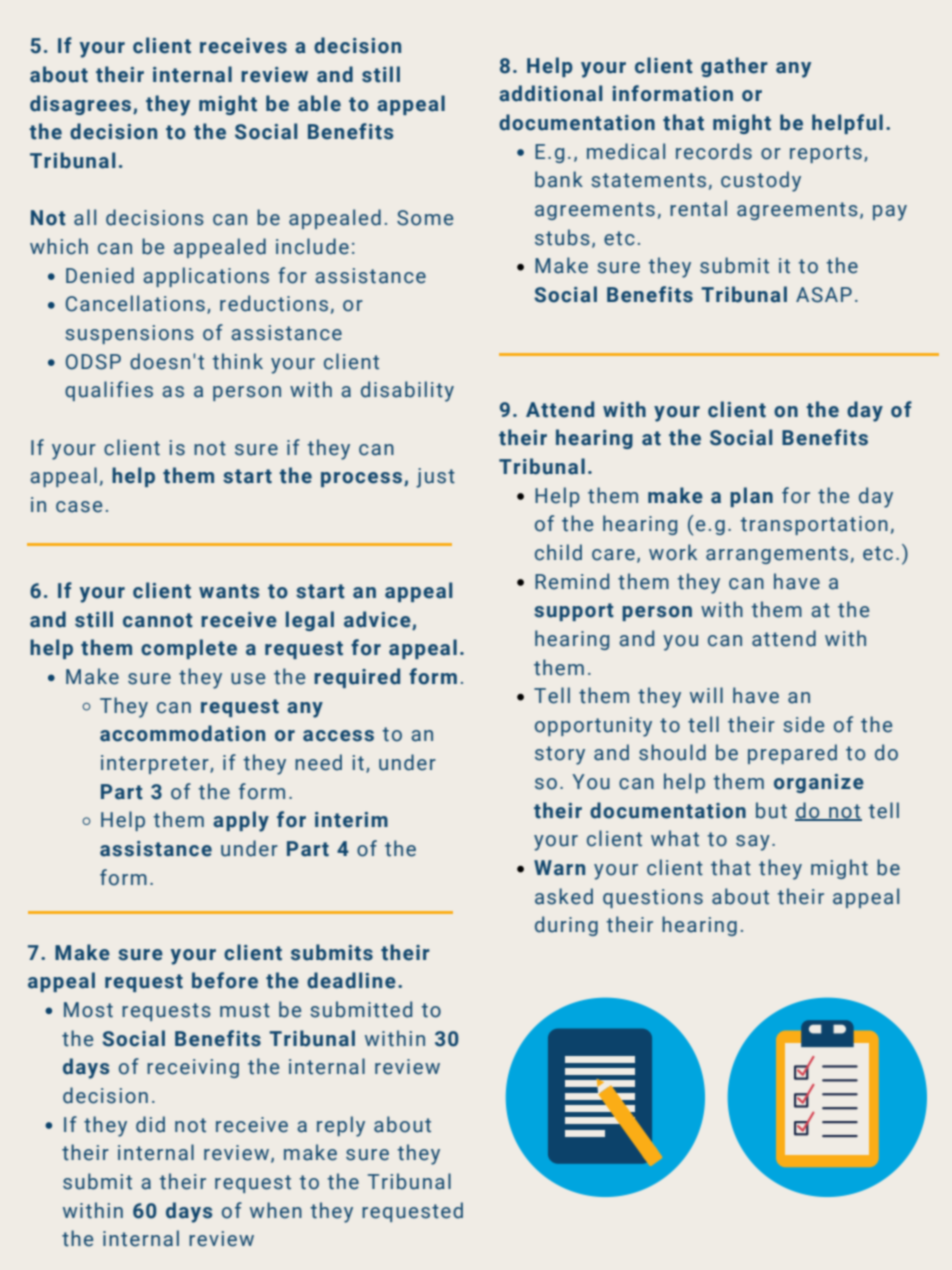  Describe the element at coordinates (550, 93) in the document. I see `additional` at that location.
